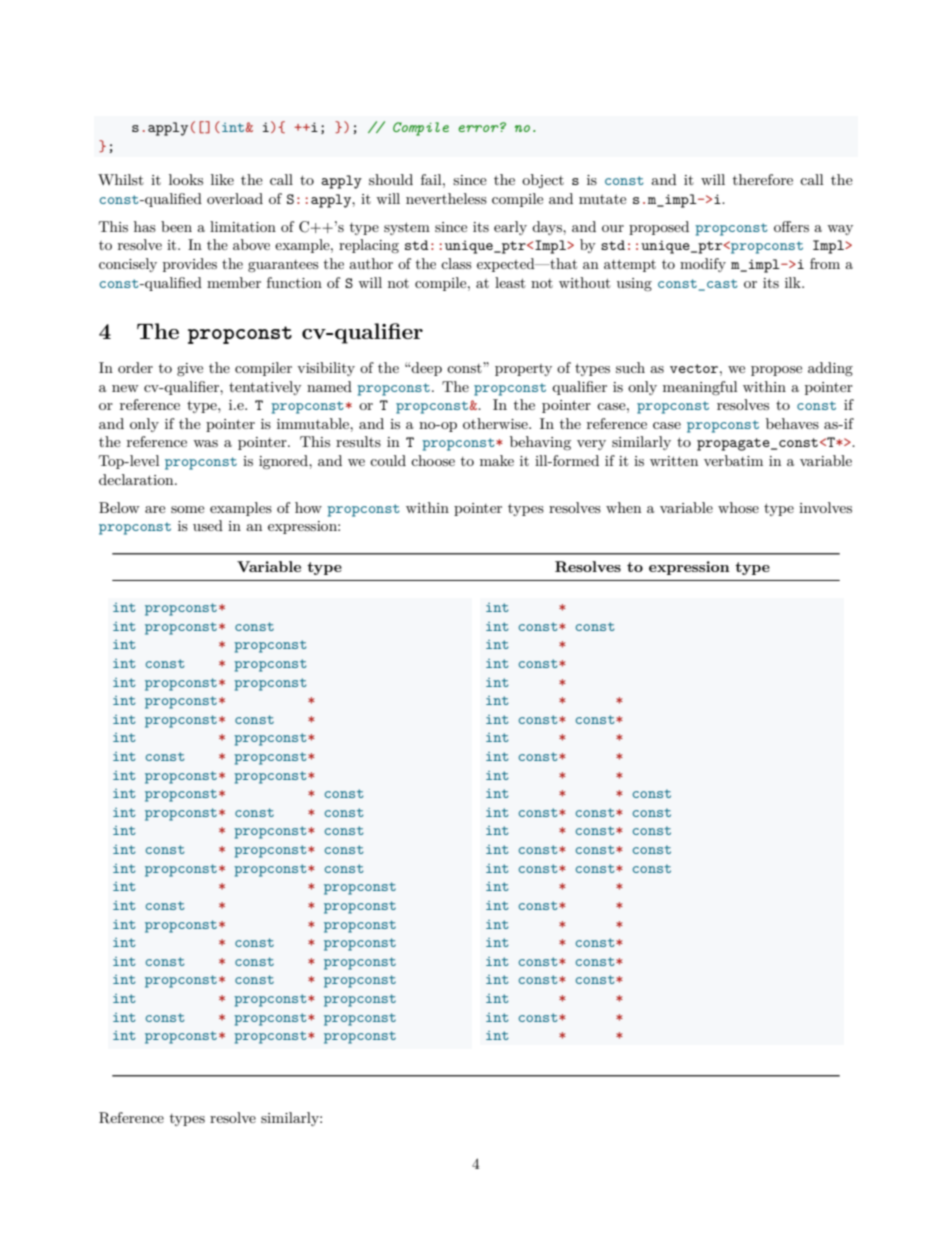 The image size is (952, 1233). What do you see at coordinates (265, 388) in the screenshot?
I see `tentatively` at bounding box center [265, 388].
